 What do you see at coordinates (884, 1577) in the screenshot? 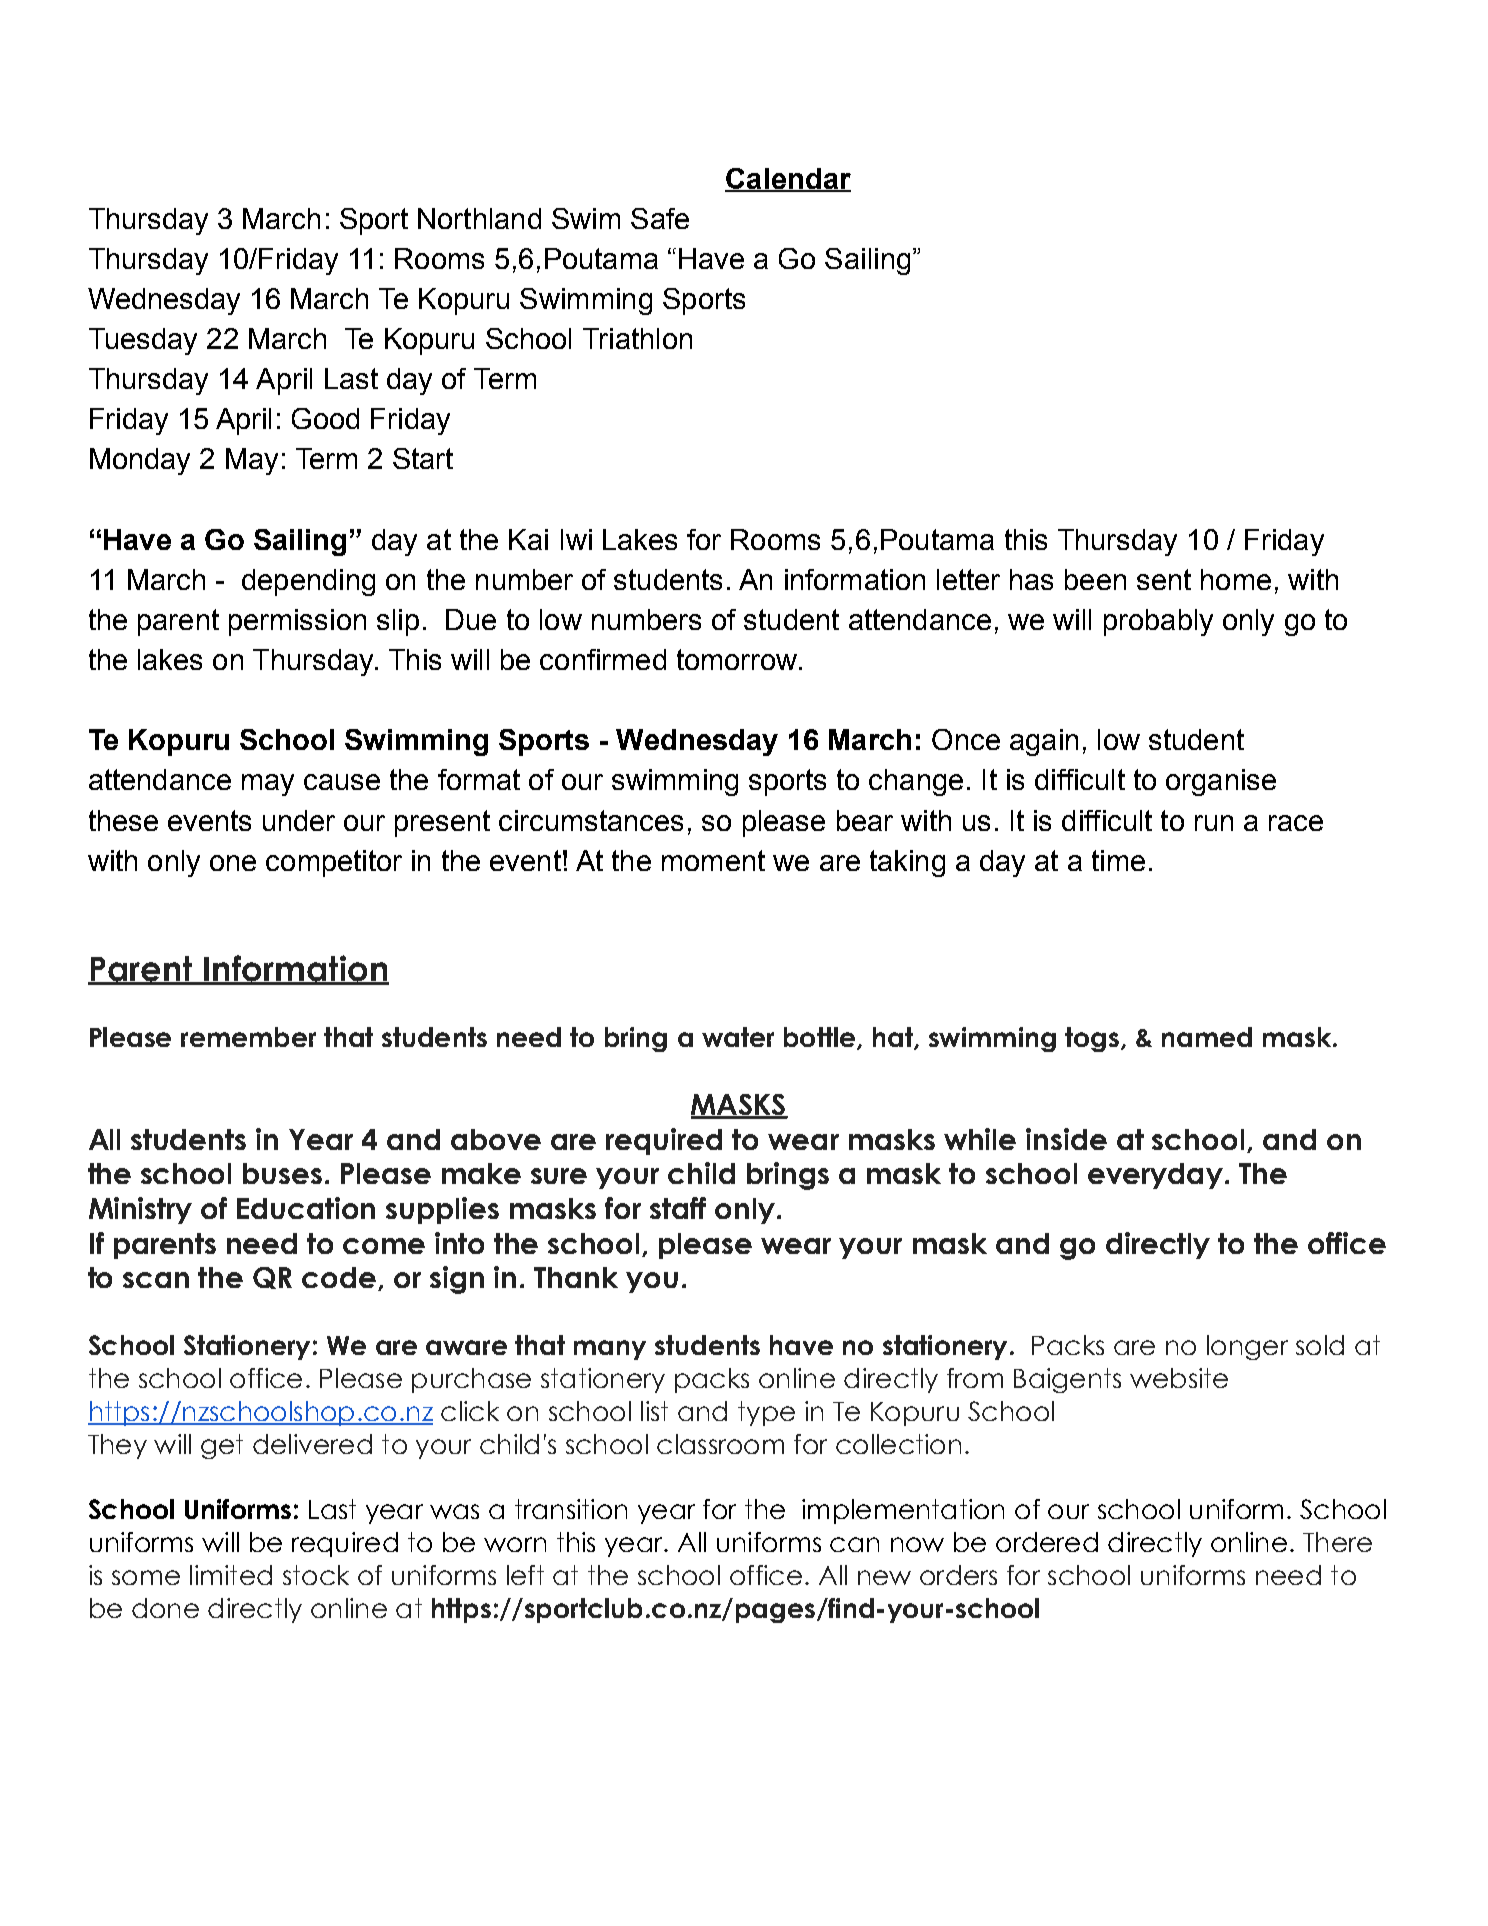
I see `new` at bounding box center [884, 1577].
